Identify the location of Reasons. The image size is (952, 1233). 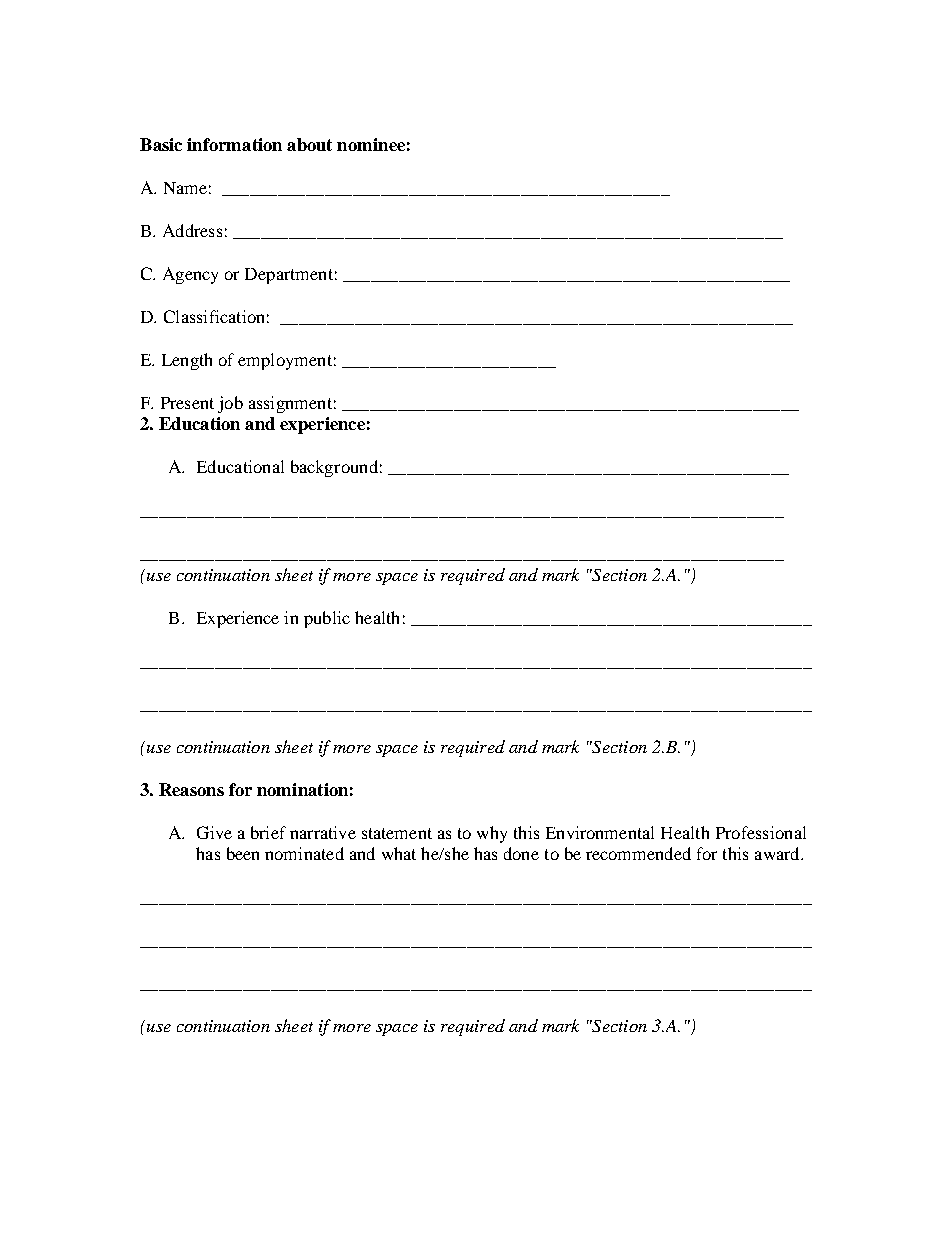
(191, 789).
